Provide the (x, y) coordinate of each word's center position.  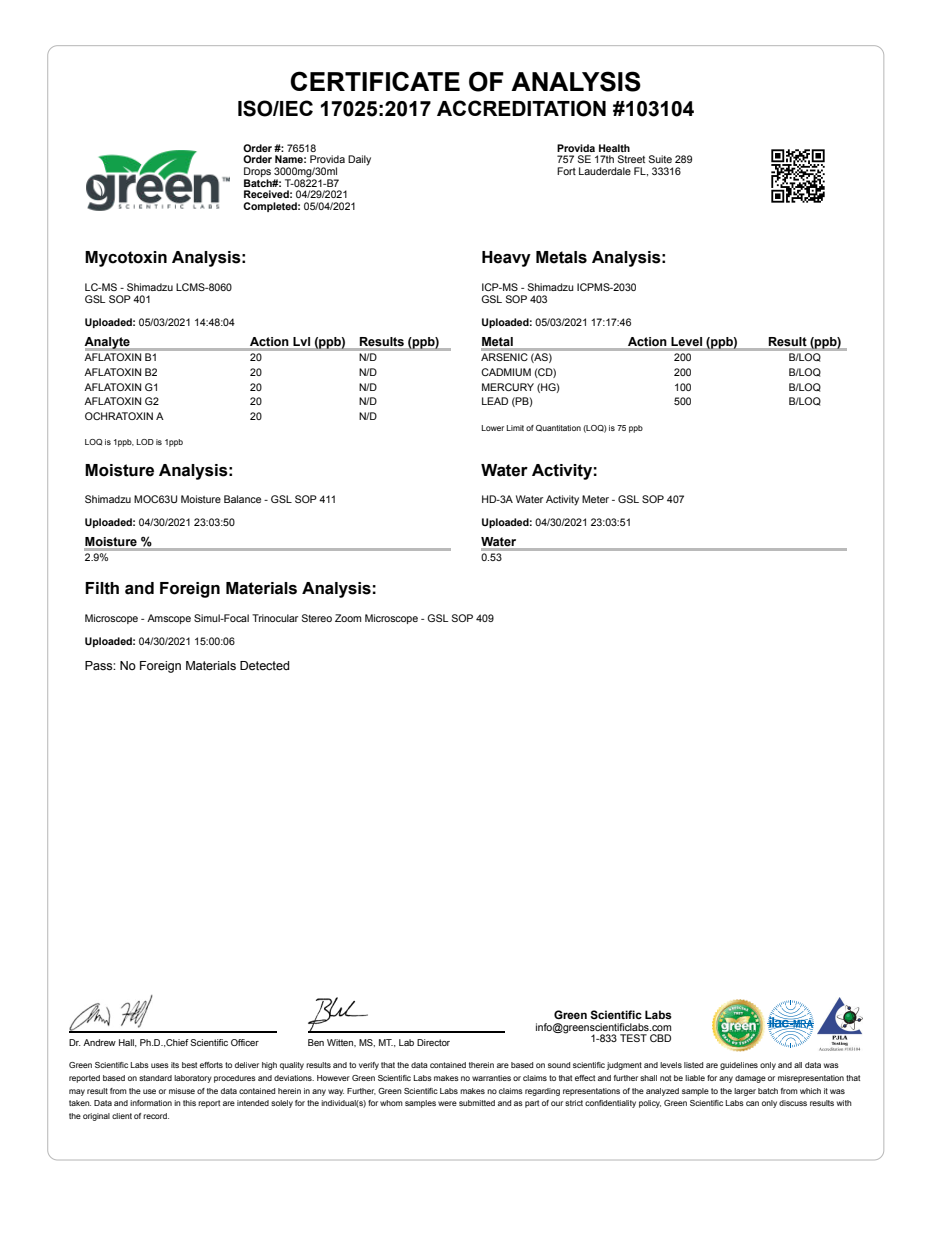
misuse (182, 1091)
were (447, 1103)
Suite (660, 159)
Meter (595, 499)
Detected (265, 666)
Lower (493, 428)
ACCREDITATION (521, 108)
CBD (660, 1038)
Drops (257, 173)
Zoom (348, 618)
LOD (145, 442)
